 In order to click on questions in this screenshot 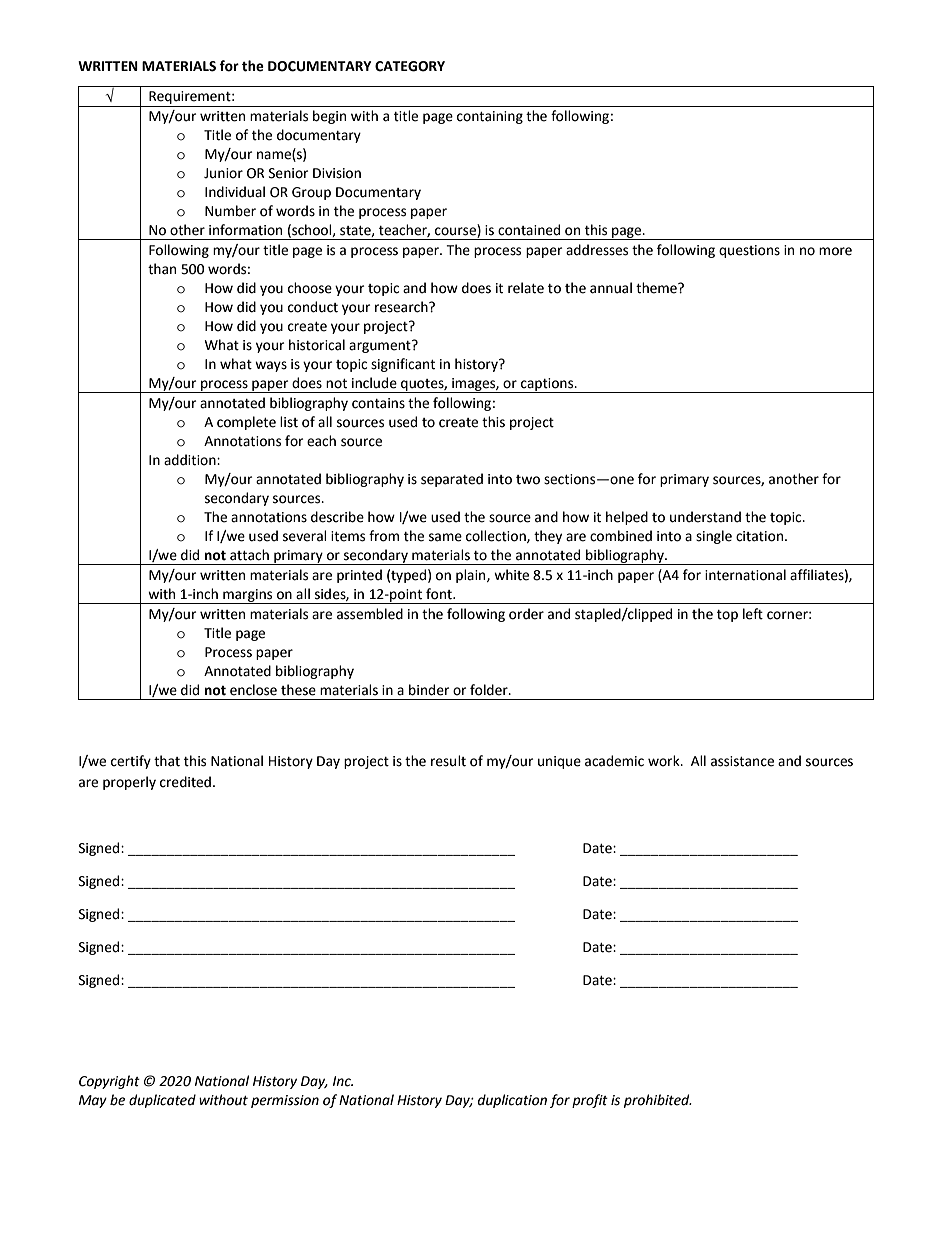, I will do `click(749, 251)`.
